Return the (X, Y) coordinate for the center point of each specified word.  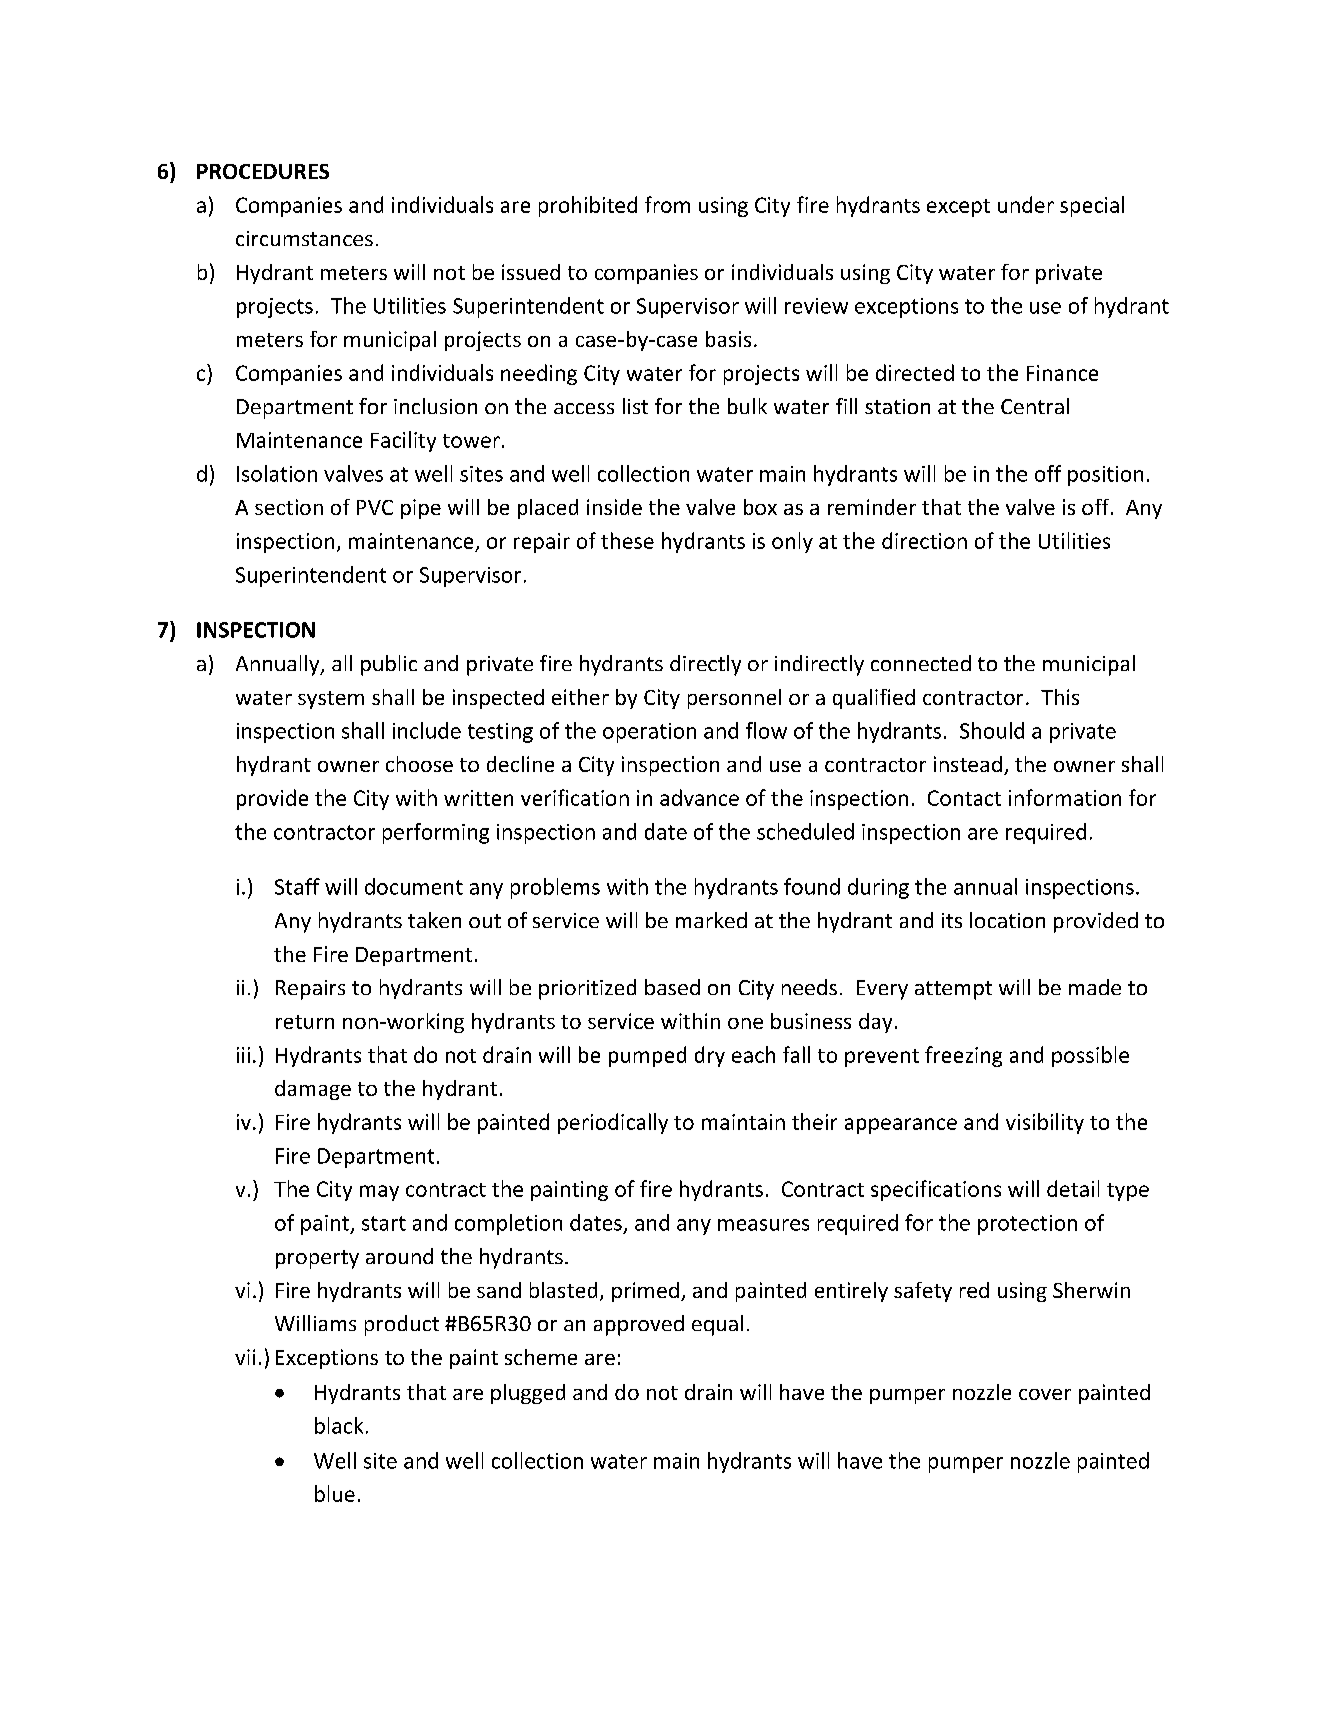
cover (1045, 1394)
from (667, 204)
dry (710, 1056)
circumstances (304, 238)
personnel (734, 699)
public (389, 665)
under (1026, 204)
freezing (963, 1056)
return (305, 1022)
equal (717, 1325)
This (1060, 697)
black (339, 1425)
